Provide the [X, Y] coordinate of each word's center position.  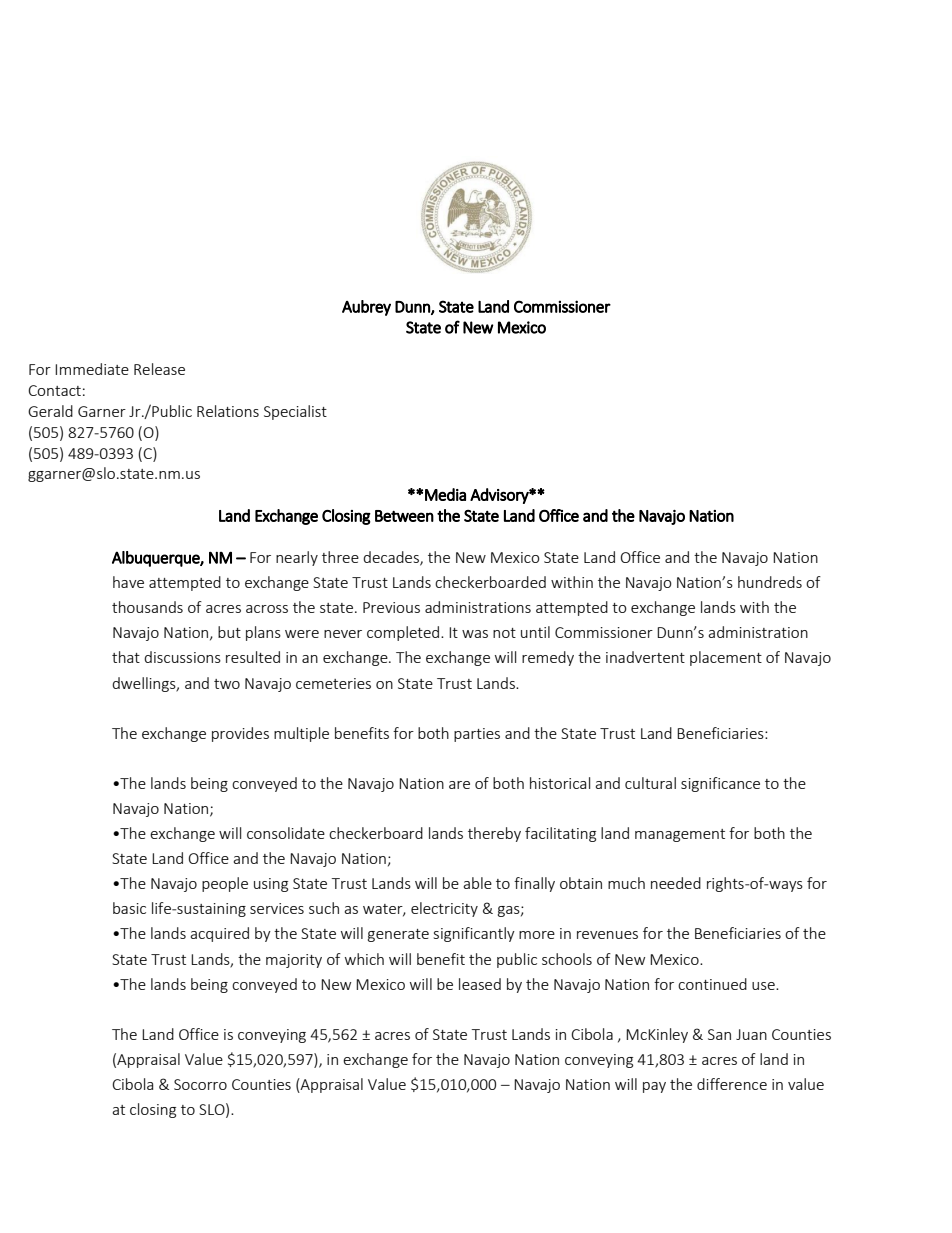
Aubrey [366, 308]
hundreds [770, 582]
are [459, 785]
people [225, 884]
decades [392, 558]
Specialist [295, 412]
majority [294, 961]
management [680, 835]
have [128, 582]
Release [159, 369]
